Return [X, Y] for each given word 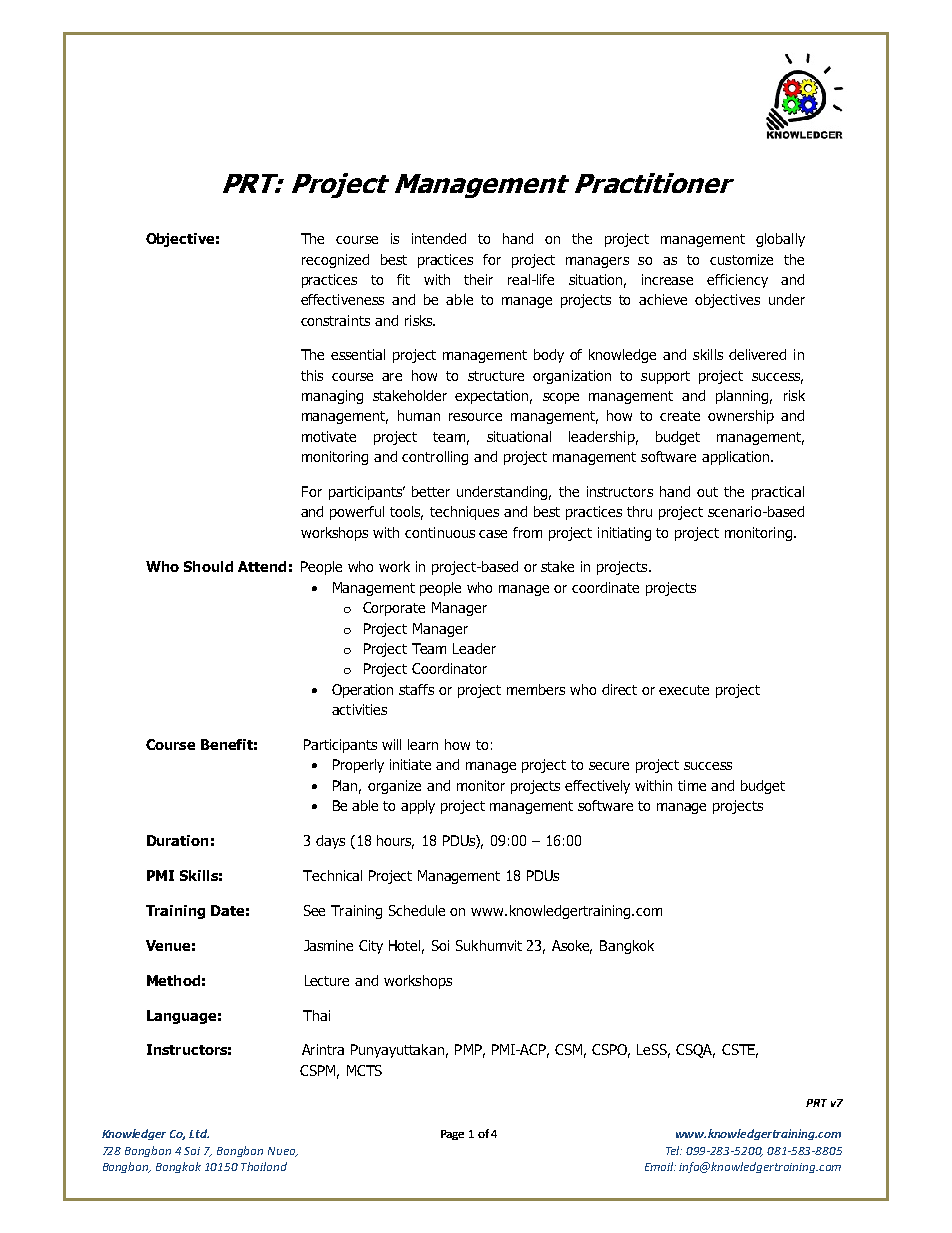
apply [418, 807]
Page [452, 1135]
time [692, 785]
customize [741, 259]
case [493, 534]
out [707, 492]
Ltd [199, 1133]
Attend [262, 566]
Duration [177, 840]
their [478, 279]
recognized [335, 261]
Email [660, 1166]
